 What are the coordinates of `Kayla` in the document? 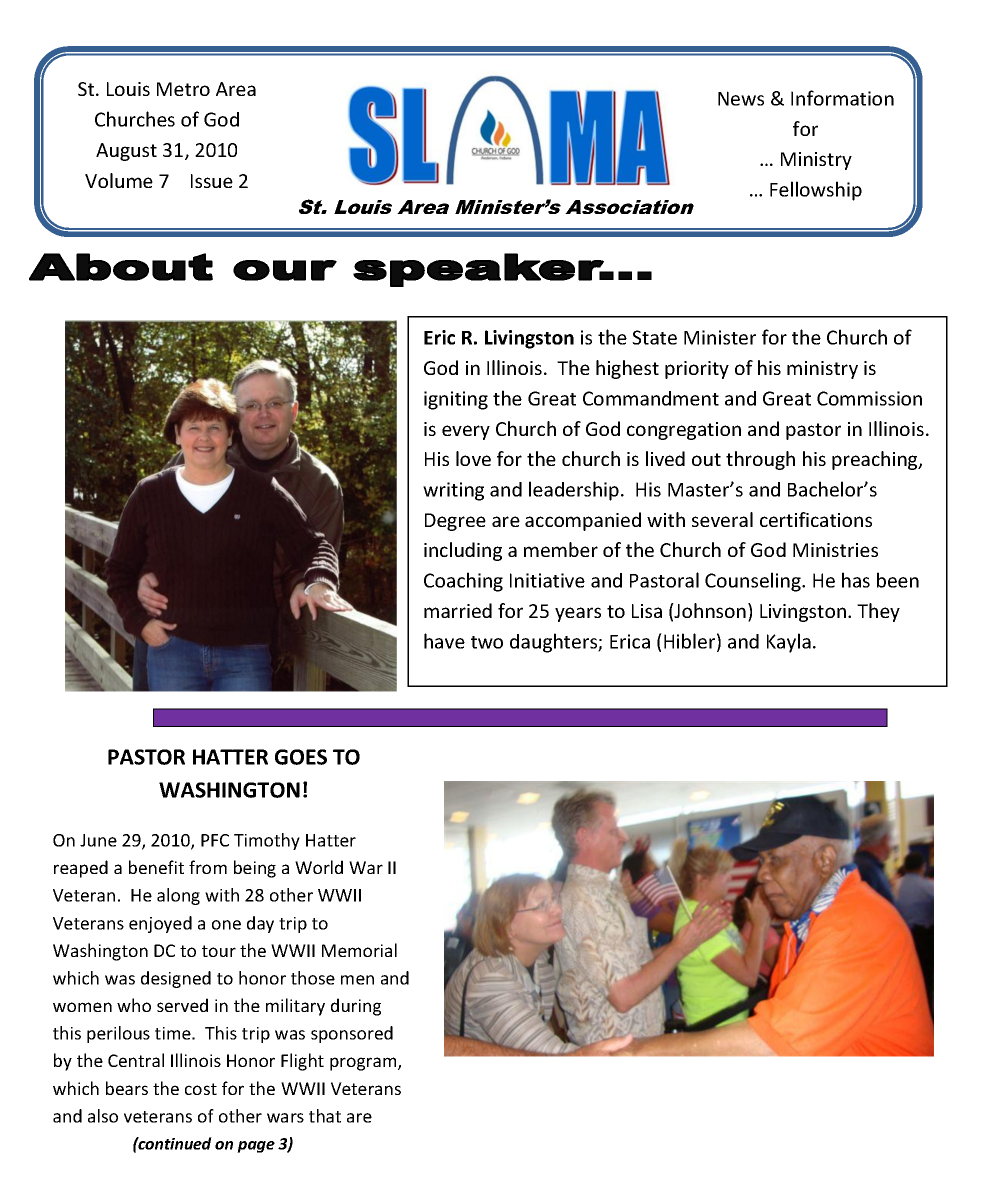 It's located at (789, 643).
